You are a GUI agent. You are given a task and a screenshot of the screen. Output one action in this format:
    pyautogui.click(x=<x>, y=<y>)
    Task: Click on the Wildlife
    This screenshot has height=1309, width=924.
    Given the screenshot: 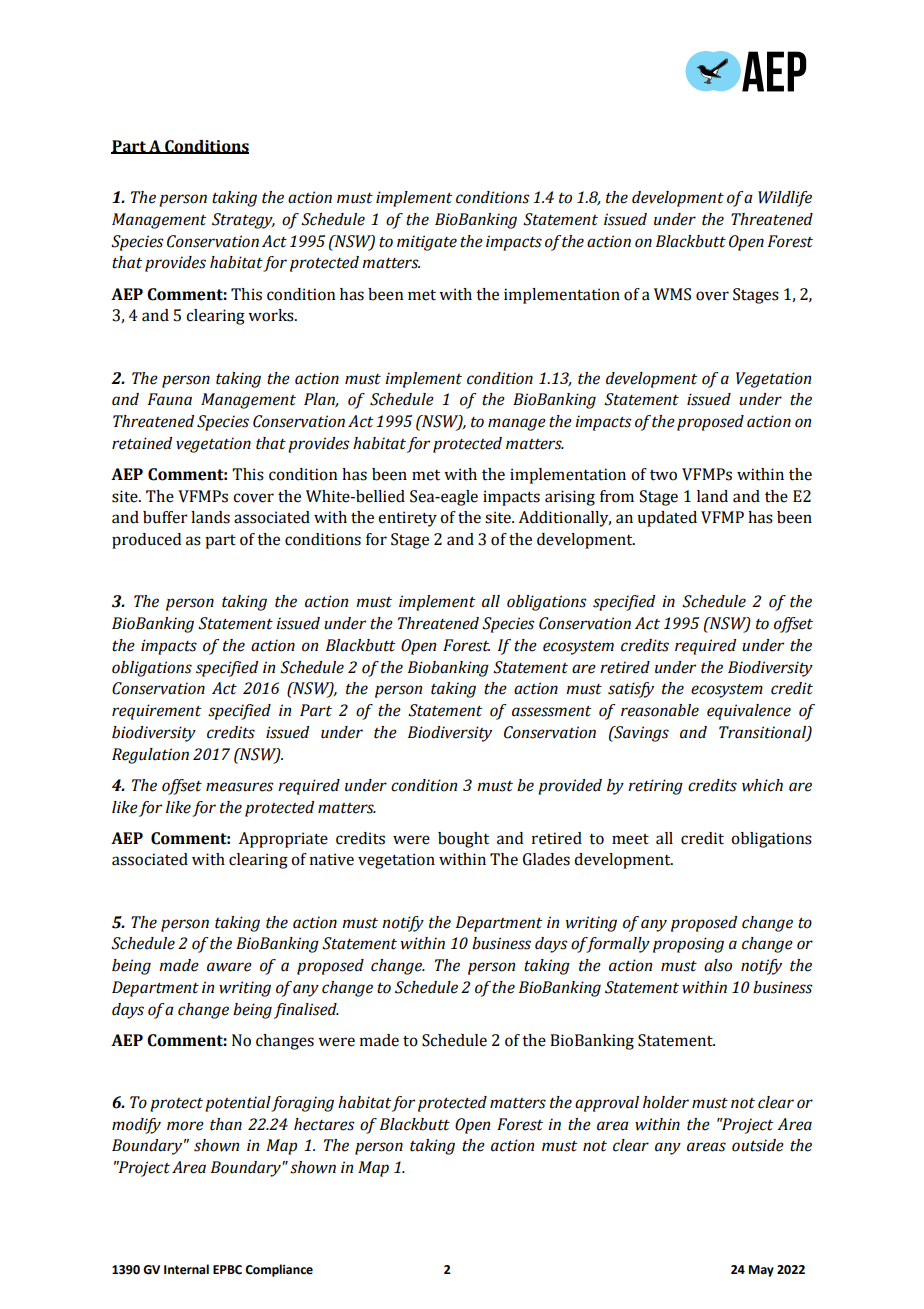 What is the action you would take?
    pyautogui.click(x=785, y=199)
